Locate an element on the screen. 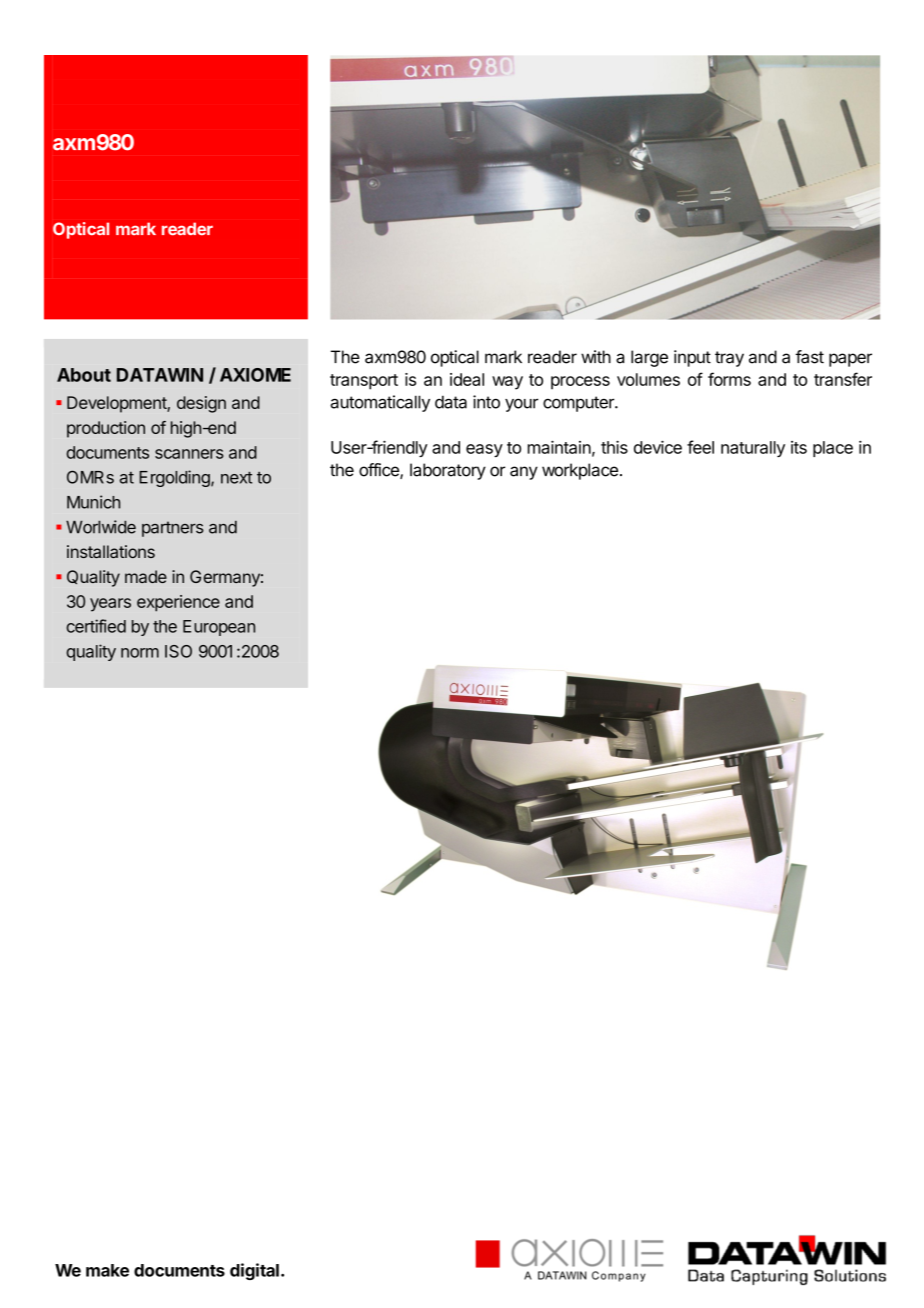 The image size is (924, 1308). forms is located at coordinates (729, 379).
